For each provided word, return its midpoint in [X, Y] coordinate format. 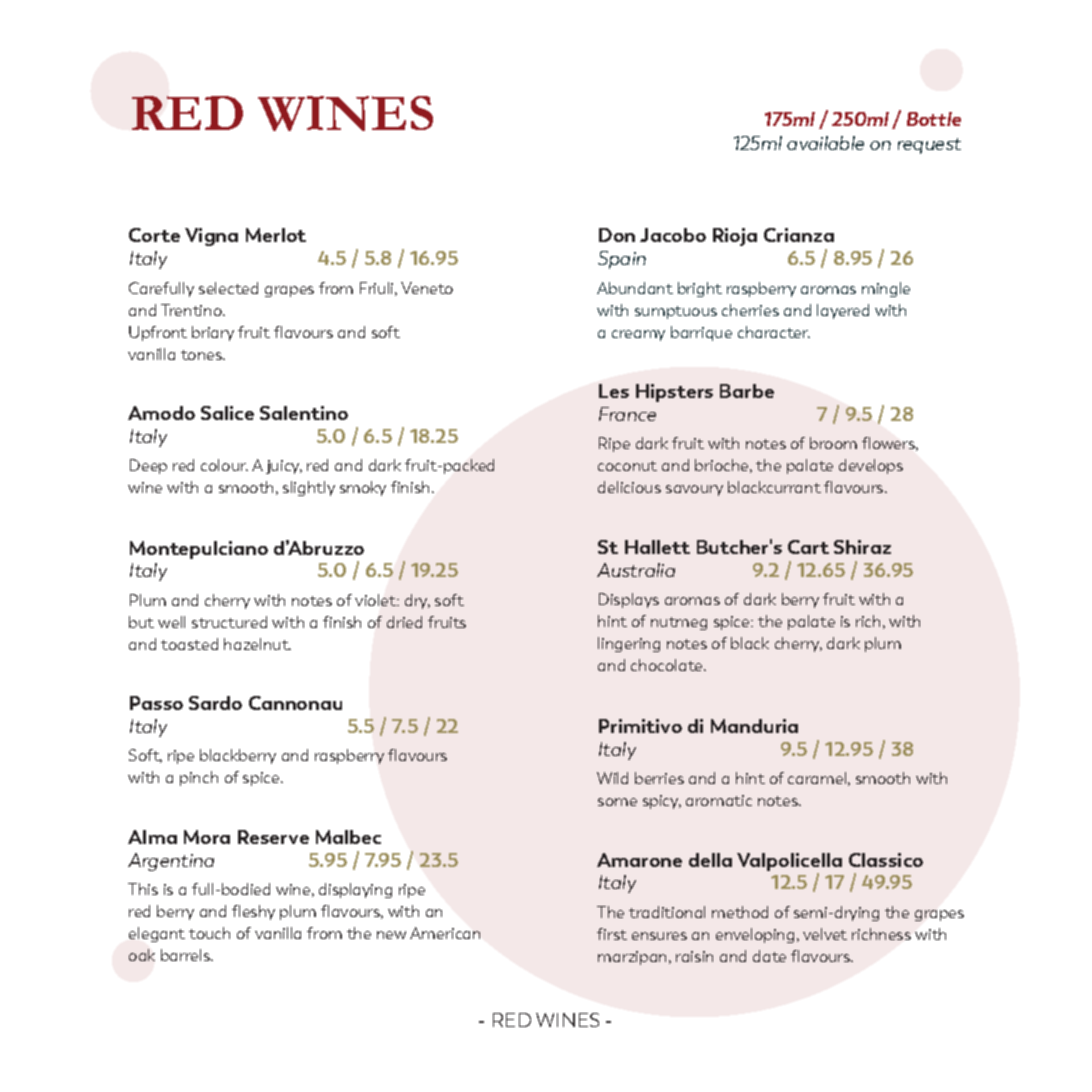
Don [617, 235]
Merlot [276, 235]
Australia [636, 570]
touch [209, 933]
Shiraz [862, 547]
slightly [309, 488]
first [612, 934]
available [825, 143]
